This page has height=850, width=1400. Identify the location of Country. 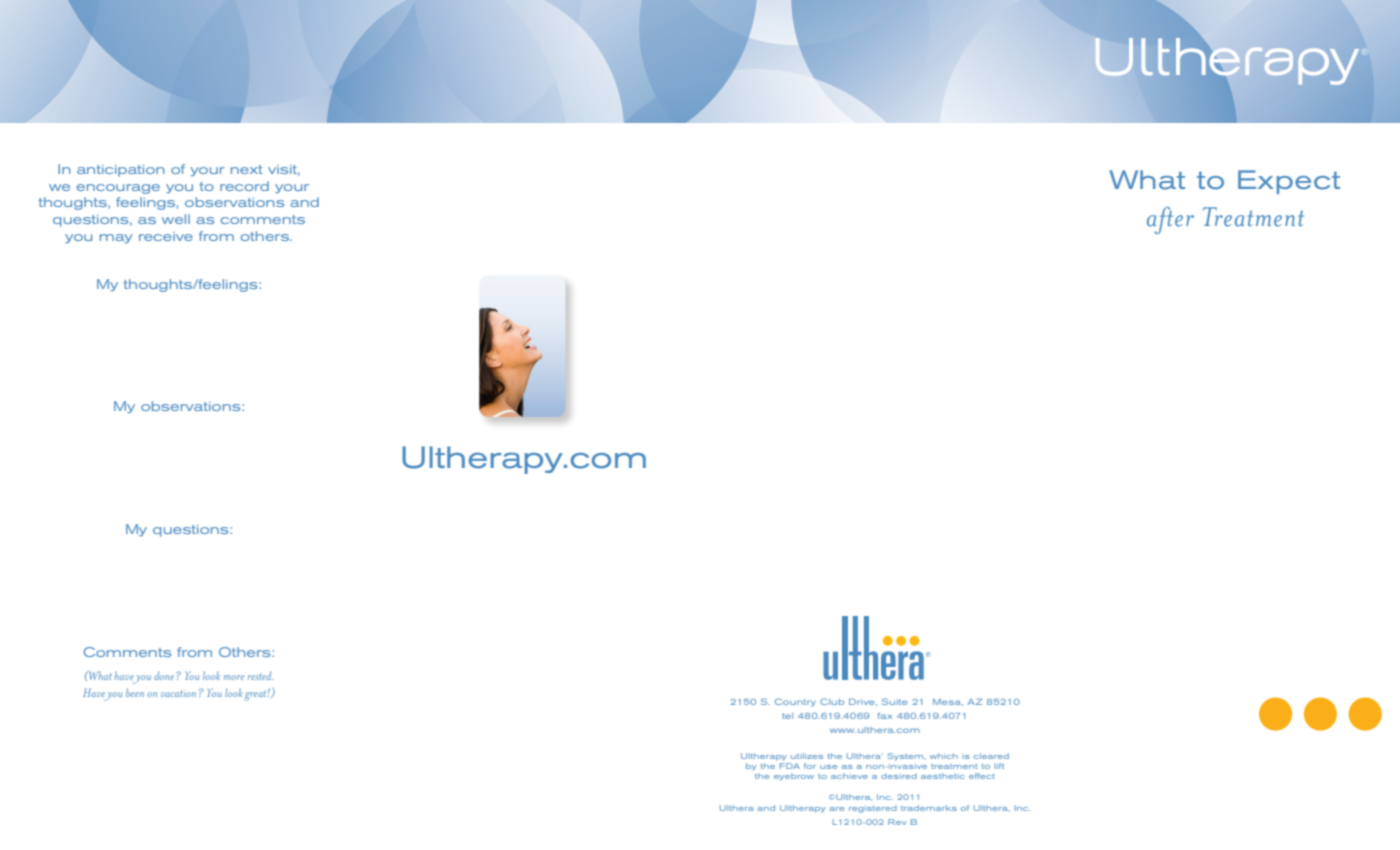
(795, 702).
